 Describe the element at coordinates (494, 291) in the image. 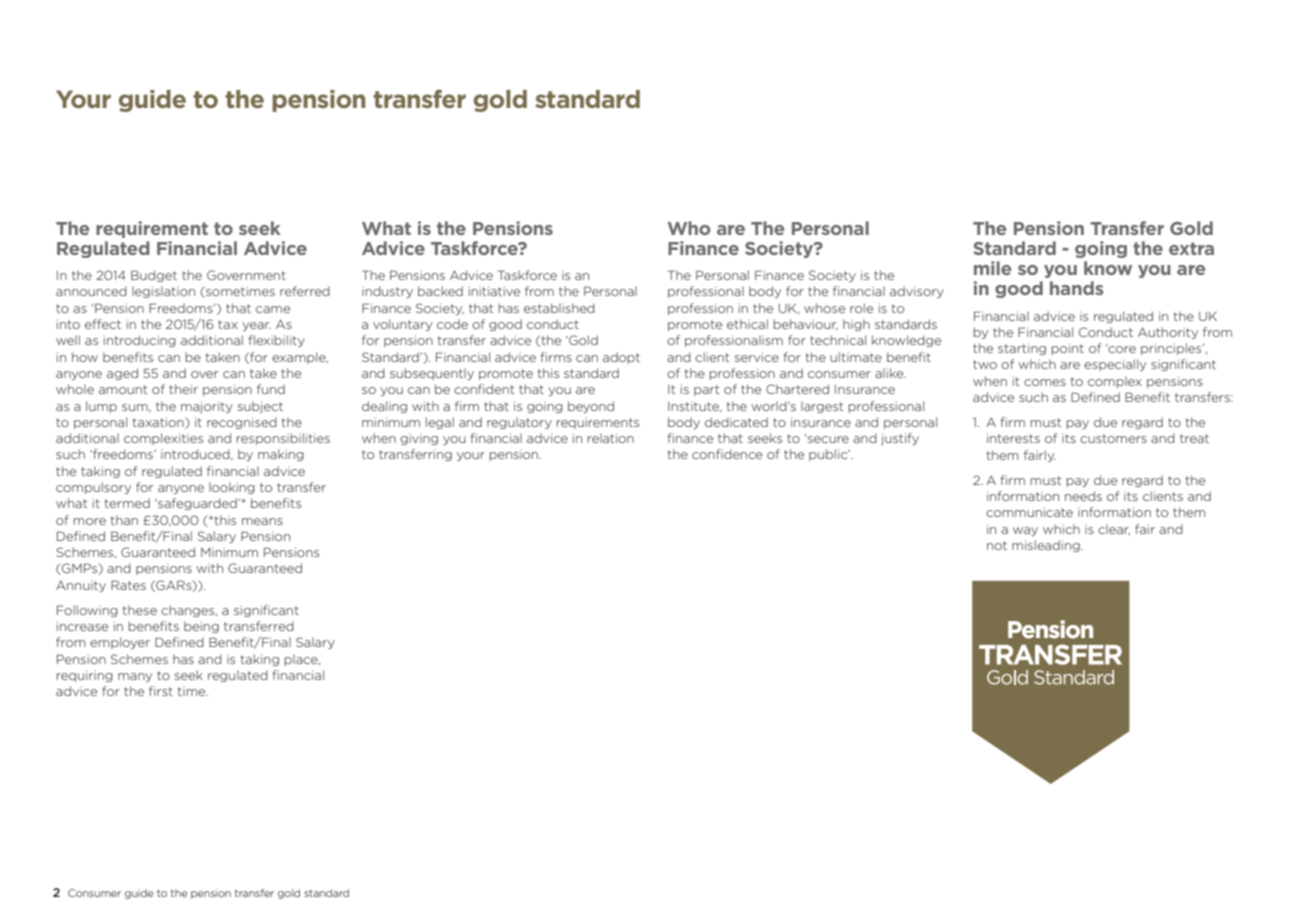

I see `initiative` at that location.
